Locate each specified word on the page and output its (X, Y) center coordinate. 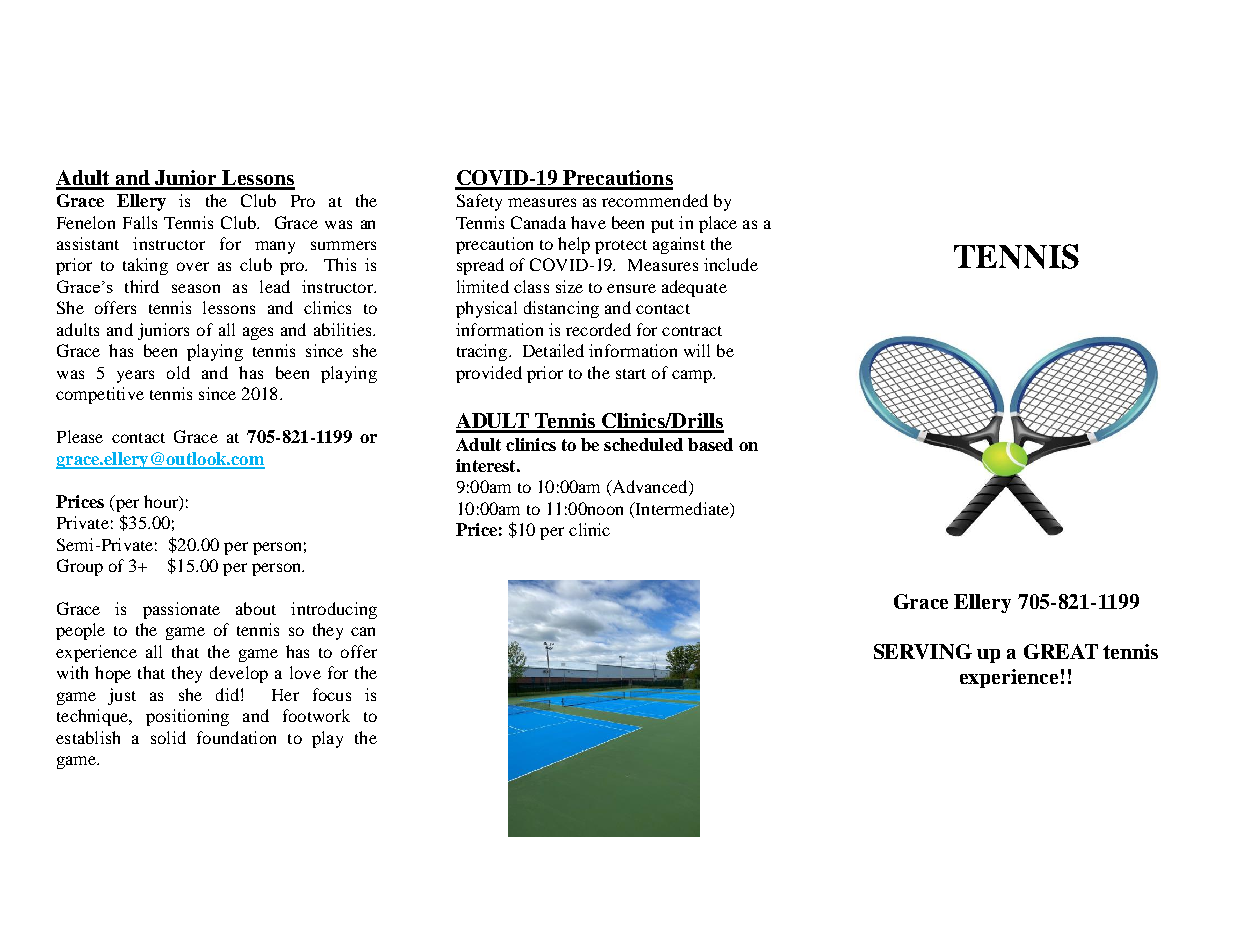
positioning (187, 717)
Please (80, 436)
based (710, 444)
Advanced (650, 488)
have (588, 222)
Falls (140, 222)
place (718, 224)
